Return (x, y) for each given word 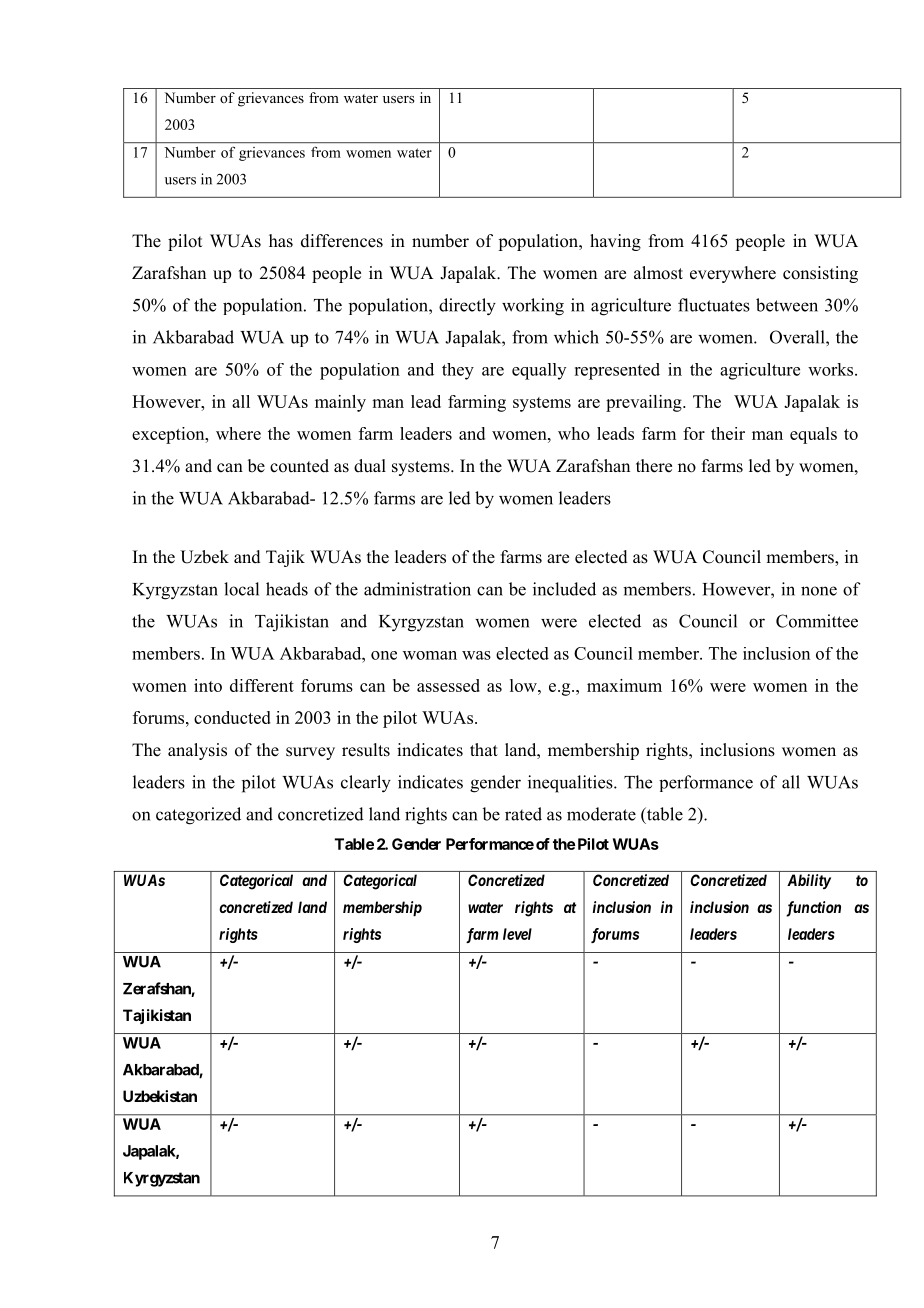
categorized (198, 816)
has (281, 241)
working (533, 307)
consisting (820, 274)
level (517, 934)
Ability (809, 881)
